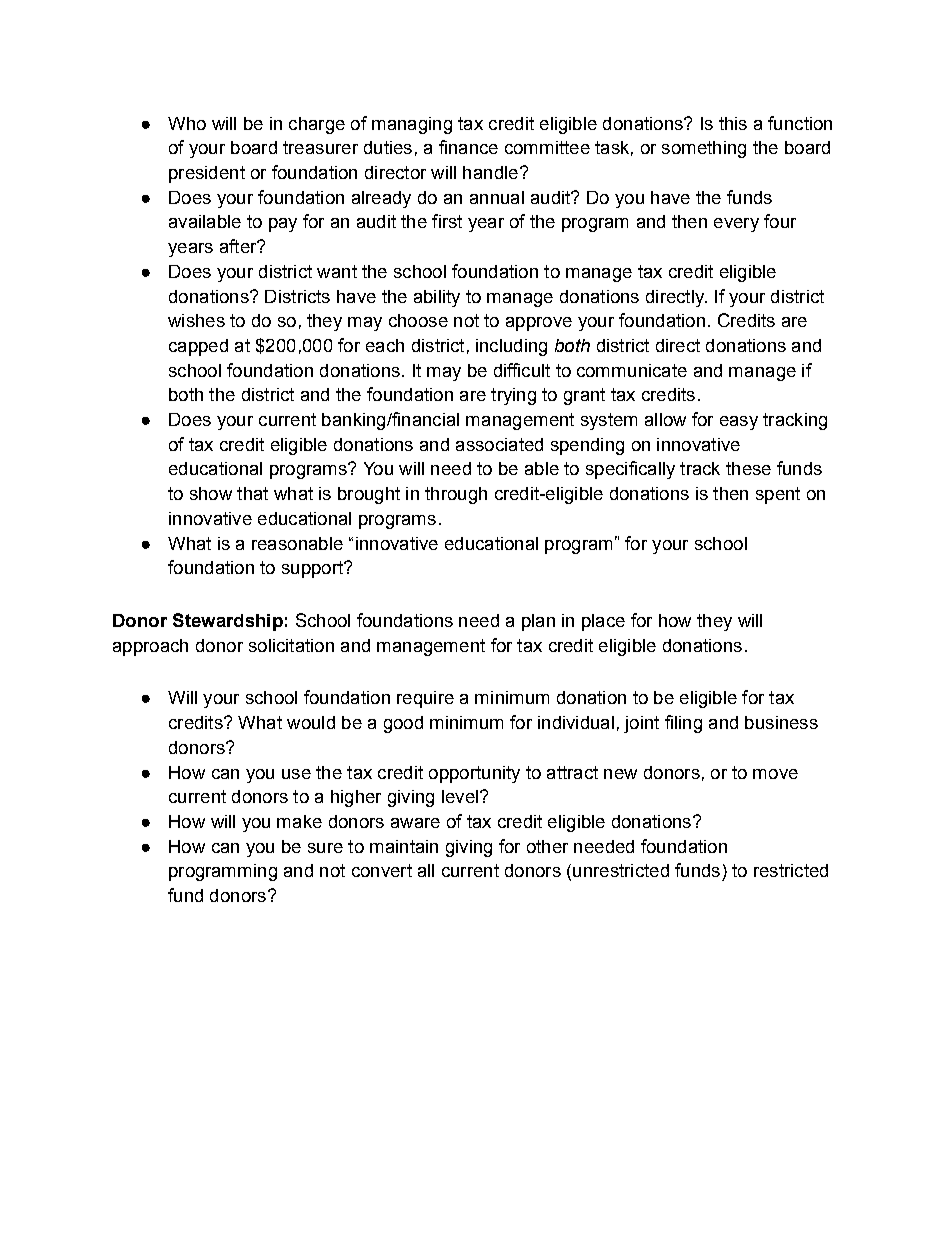 Image resolution: width=952 pixels, height=1233 pixels. What do you see at coordinates (704, 149) in the screenshot?
I see `something` at bounding box center [704, 149].
